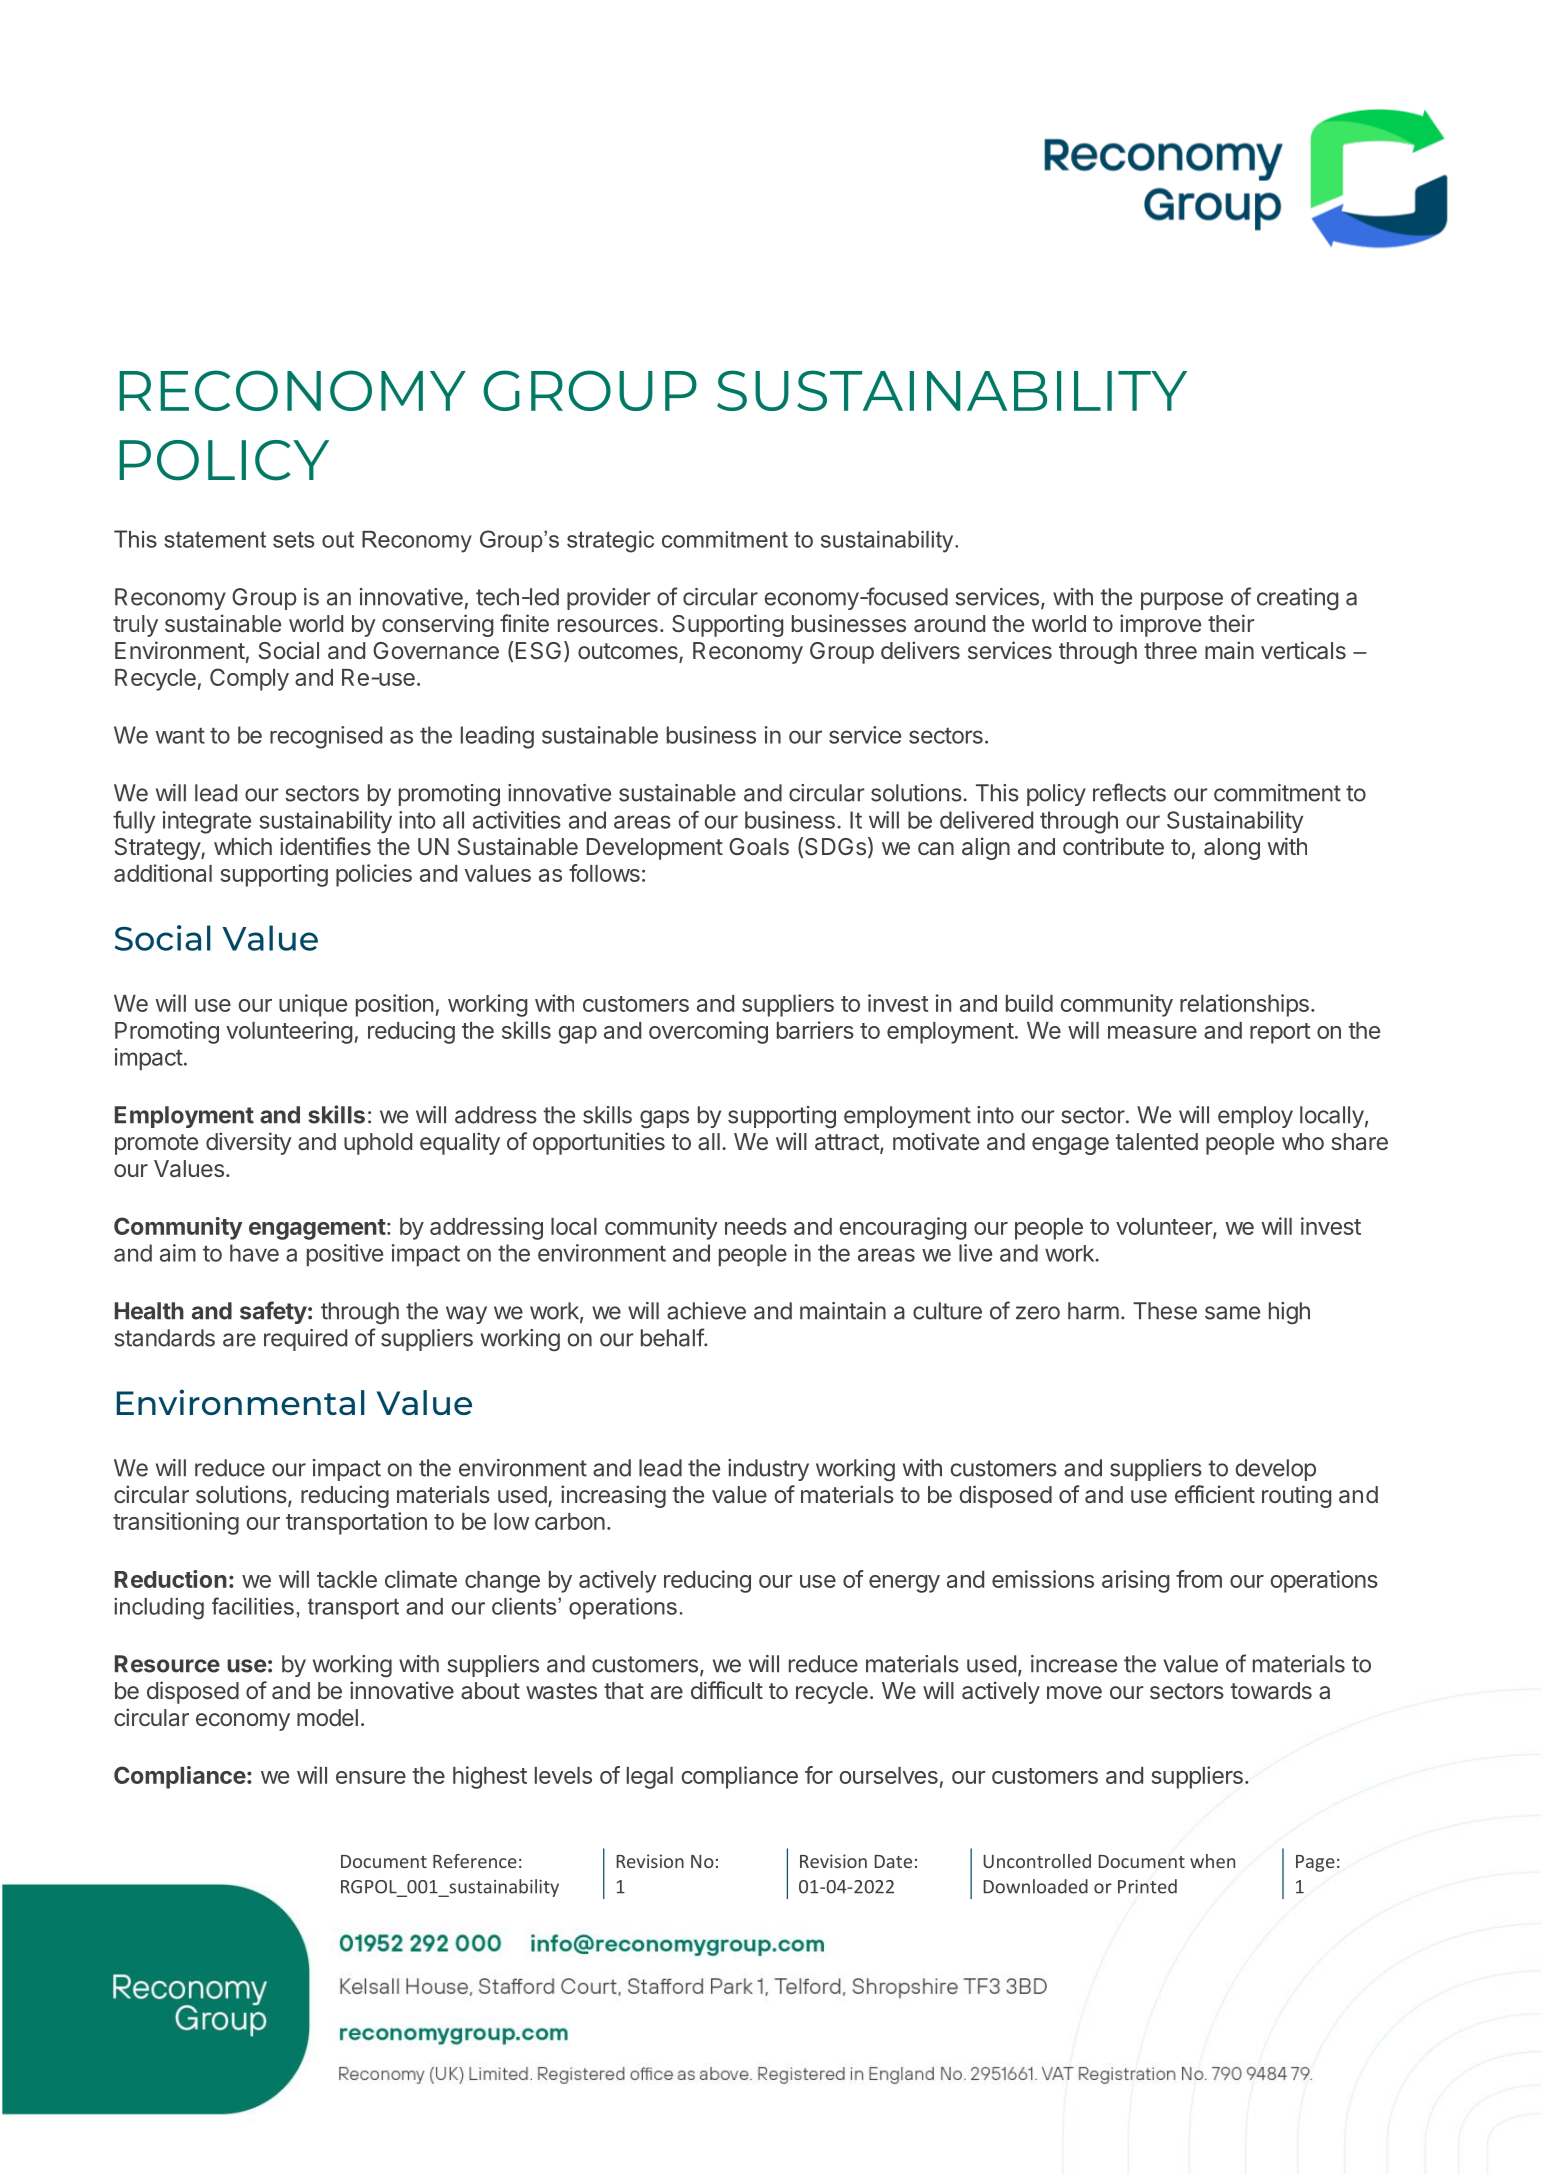 This document has width=1541, height=2180. What do you see at coordinates (1152, 1032) in the document?
I see `measure` at bounding box center [1152, 1032].
